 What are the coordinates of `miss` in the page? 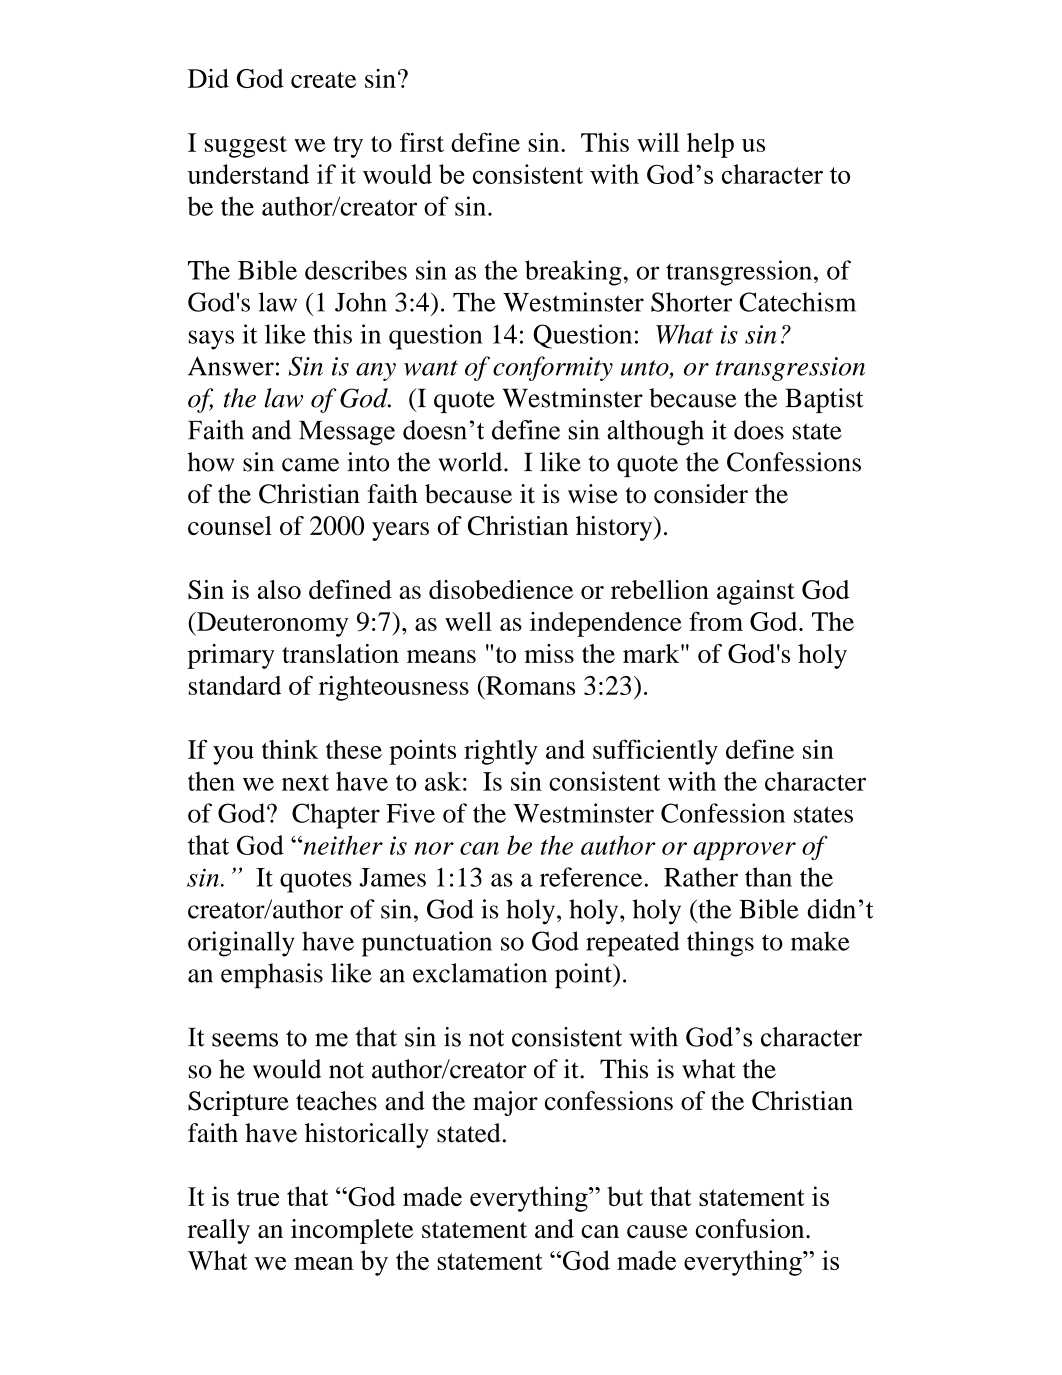 It's located at (549, 653).
